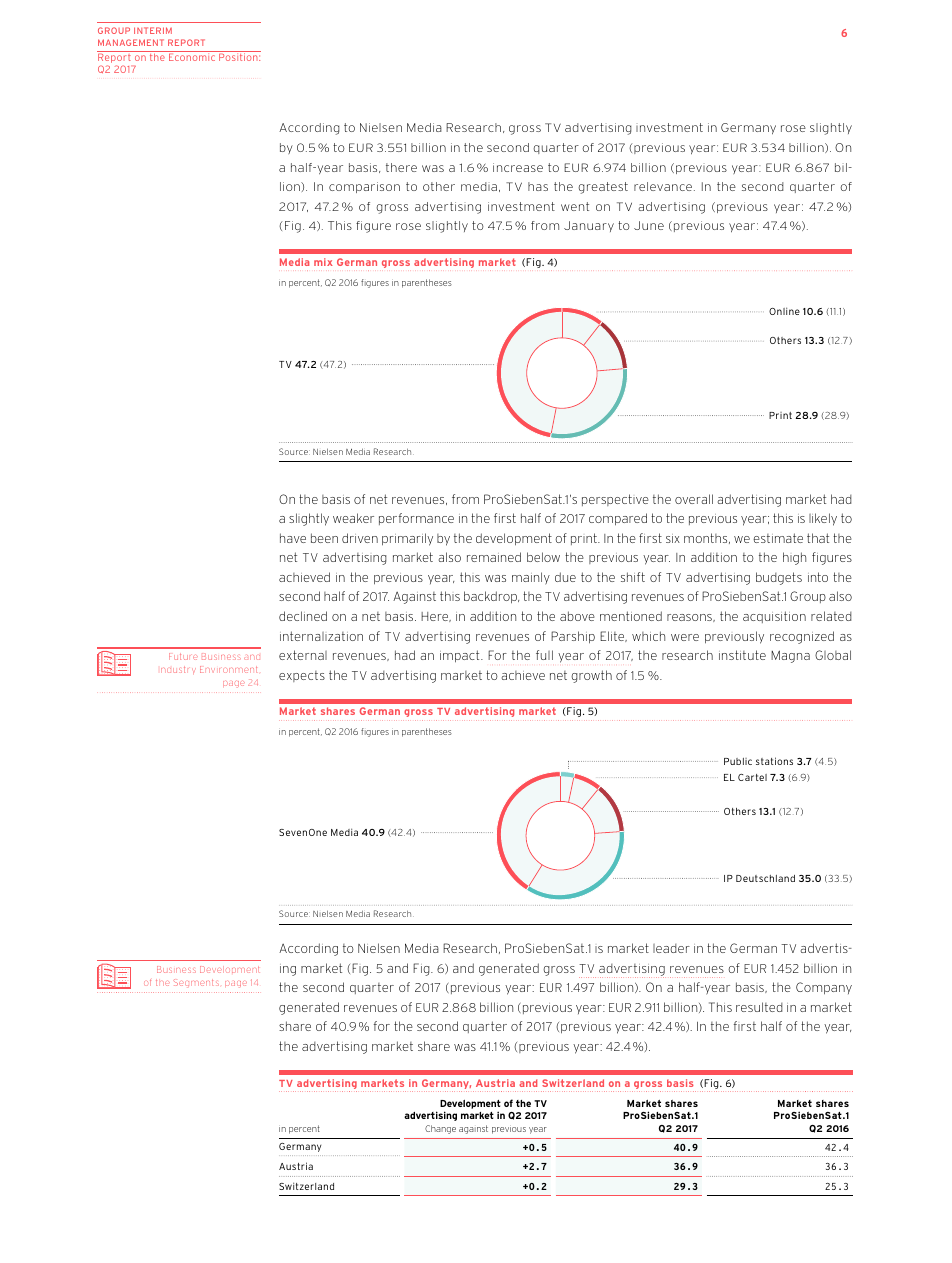 This screenshot has height=1263, width=952. I want to click on resulted, so click(759, 1007).
